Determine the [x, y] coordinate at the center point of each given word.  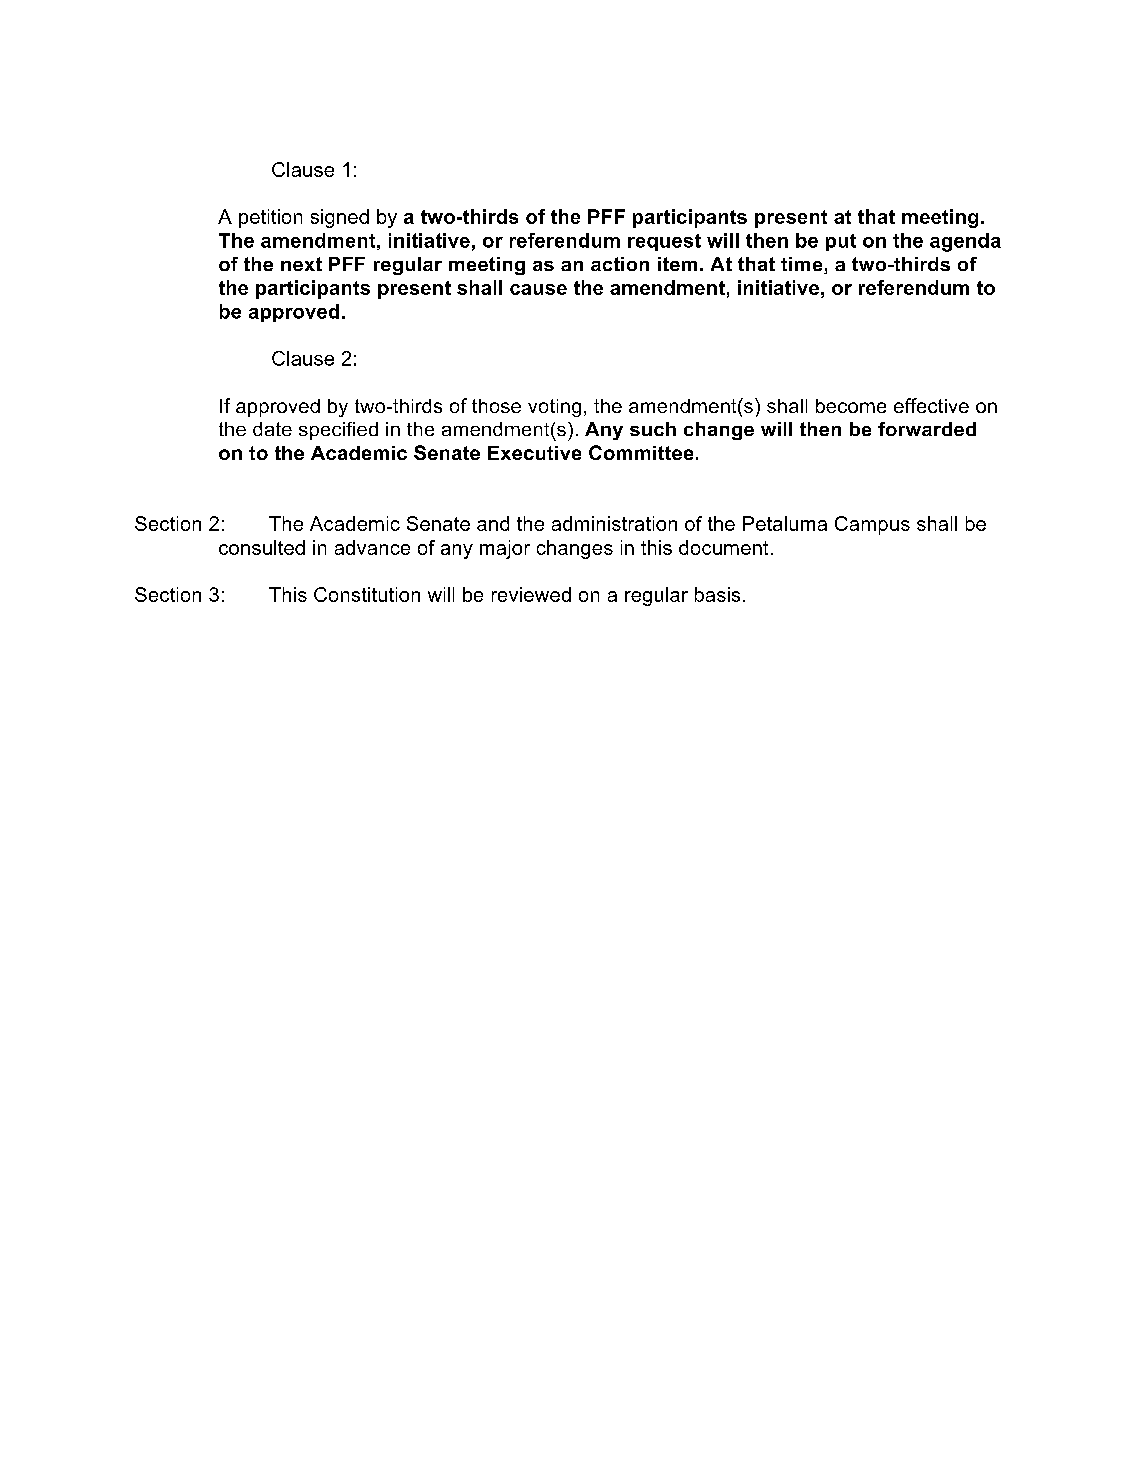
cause [538, 289]
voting [554, 408]
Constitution [367, 594]
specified [338, 431]
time [803, 265]
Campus [872, 525]
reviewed [531, 594]
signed [340, 218]
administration [614, 523]
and [493, 523]
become [851, 406]
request [664, 242]
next [301, 264]
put [841, 242]
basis [717, 594]
